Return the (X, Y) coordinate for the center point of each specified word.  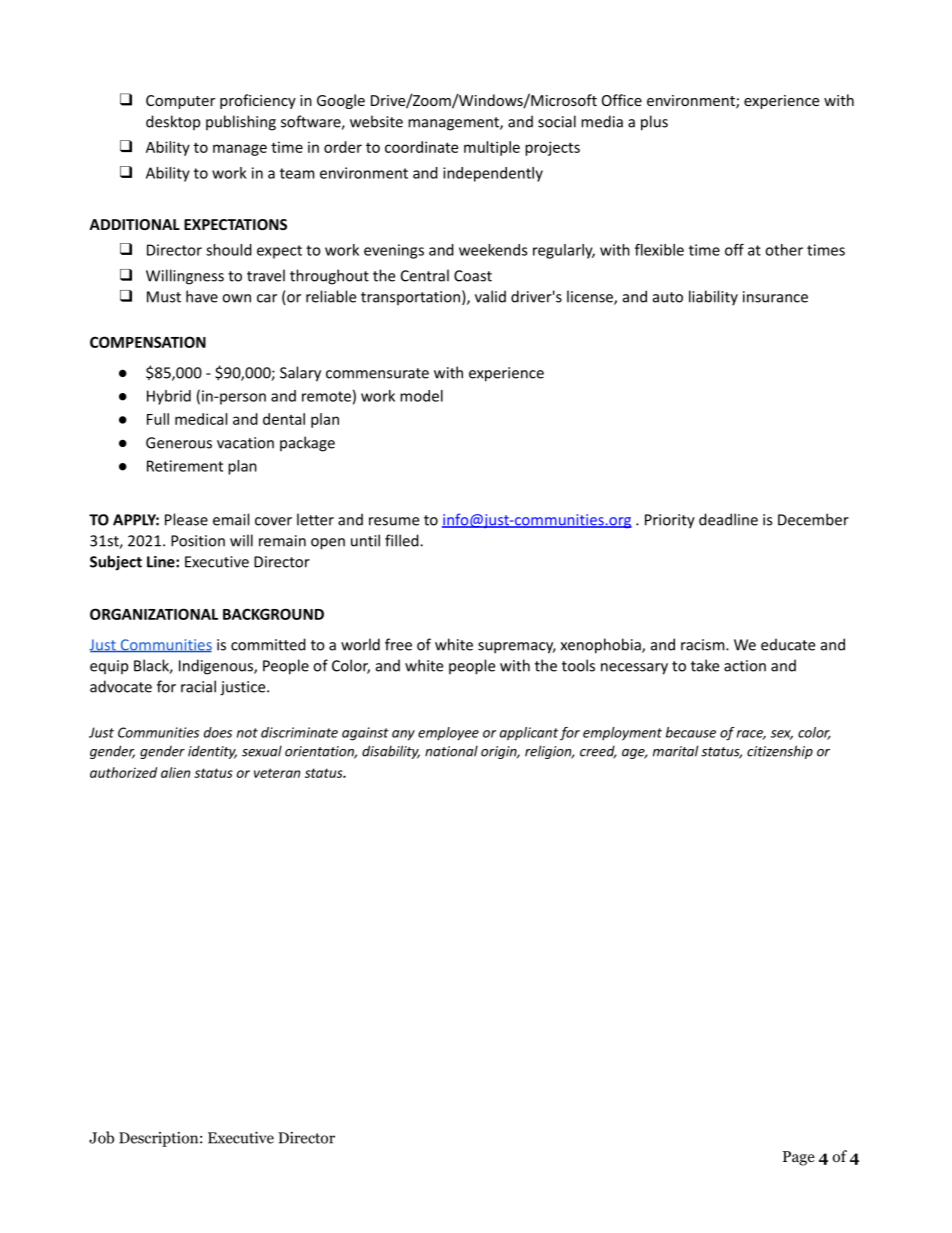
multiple (492, 148)
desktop (173, 122)
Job (101, 1137)
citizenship (780, 752)
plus (654, 123)
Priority (670, 521)
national (451, 751)
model (421, 396)
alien (175, 772)
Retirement (185, 466)
